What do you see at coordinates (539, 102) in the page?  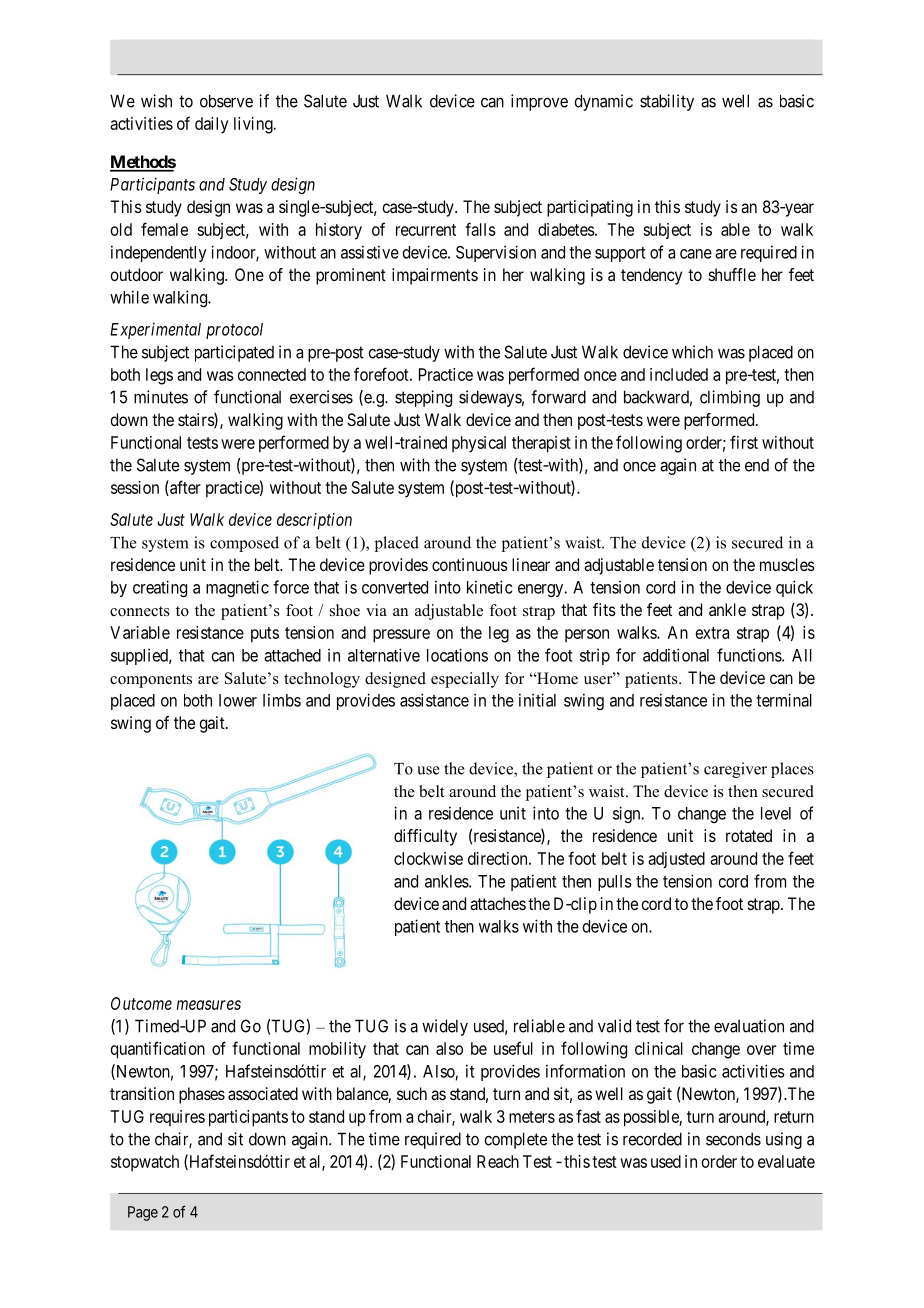 I see `improve` at bounding box center [539, 102].
